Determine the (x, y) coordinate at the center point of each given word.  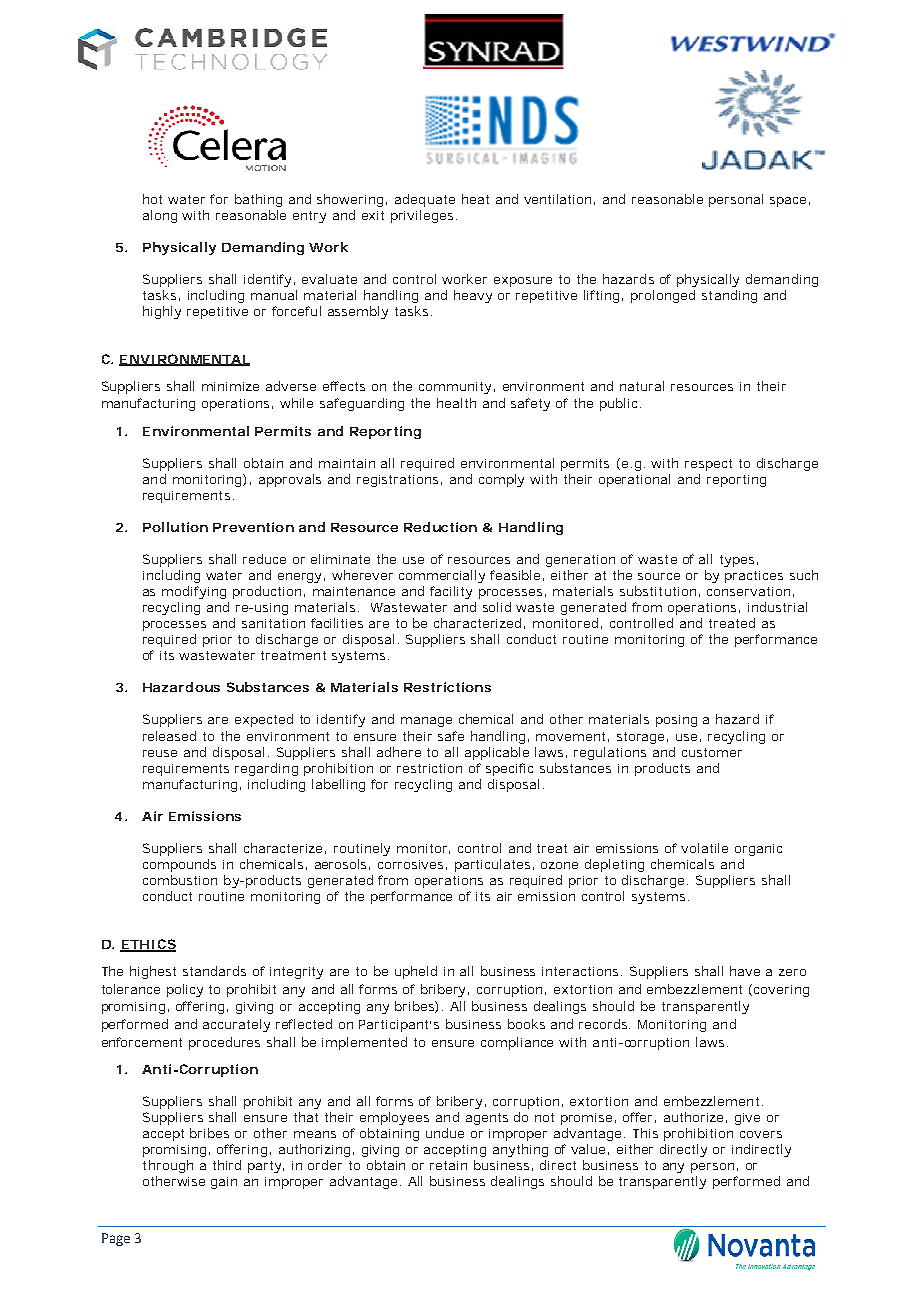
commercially (445, 576)
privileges (424, 216)
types (739, 561)
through (168, 1166)
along (160, 216)
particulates (494, 865)
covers (761, 1134)
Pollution (175, 527)
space (790, 202)
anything (520, 1150)
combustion (180, 880)
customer (712, 752)
